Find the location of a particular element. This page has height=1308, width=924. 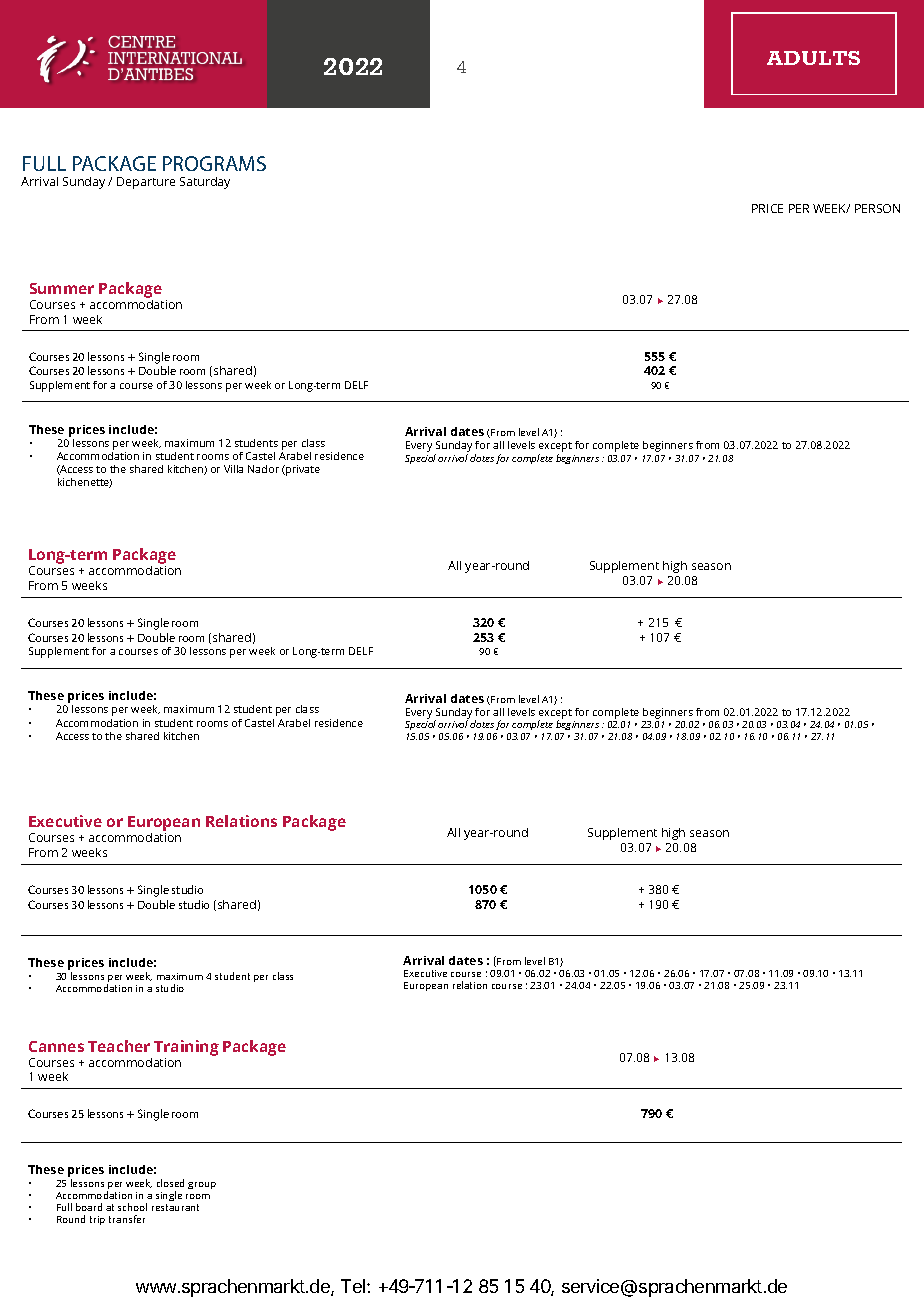

private is located at coordinates (302, 470).
